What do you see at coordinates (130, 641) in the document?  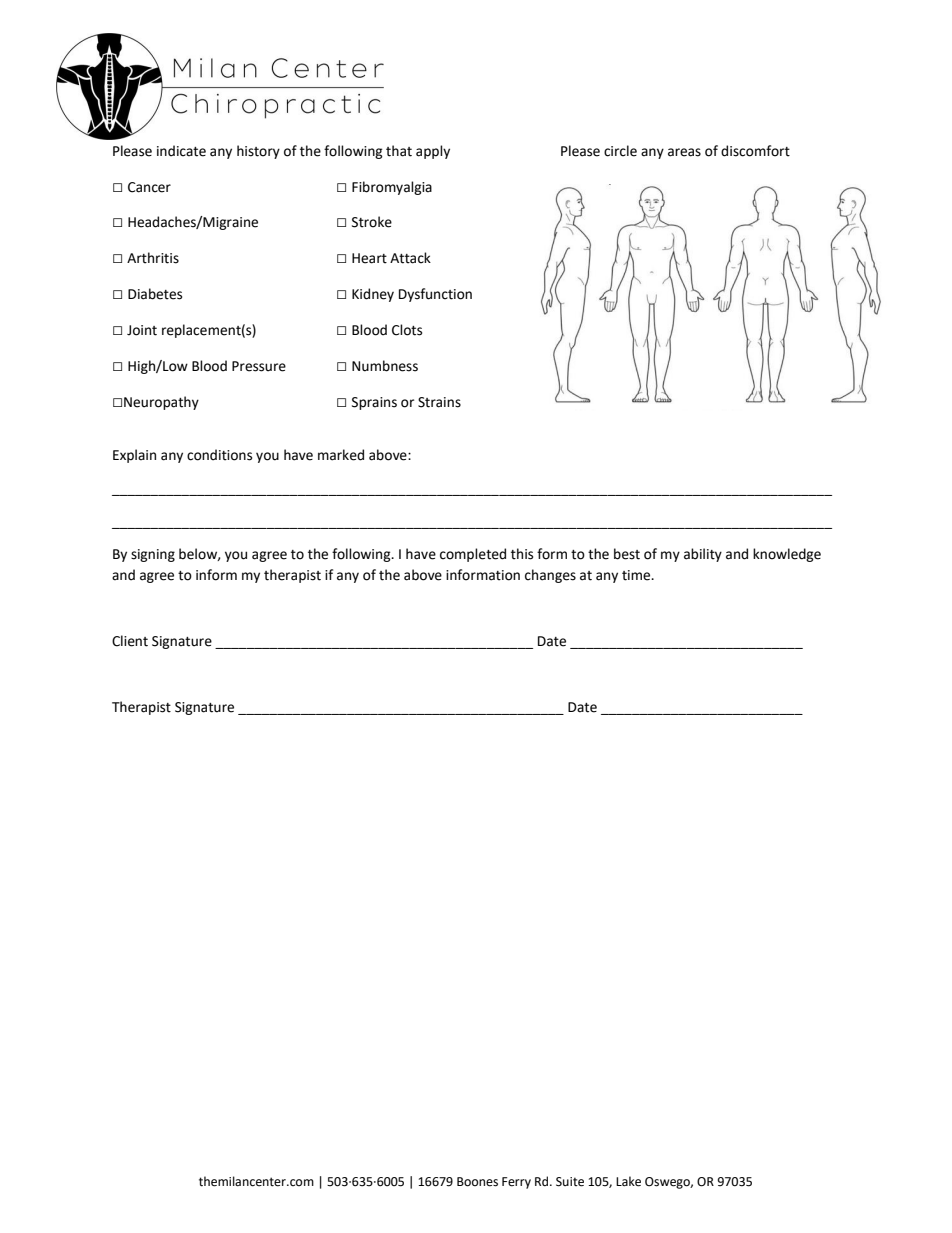 I see `Client` at bounding box center [130, 641].
